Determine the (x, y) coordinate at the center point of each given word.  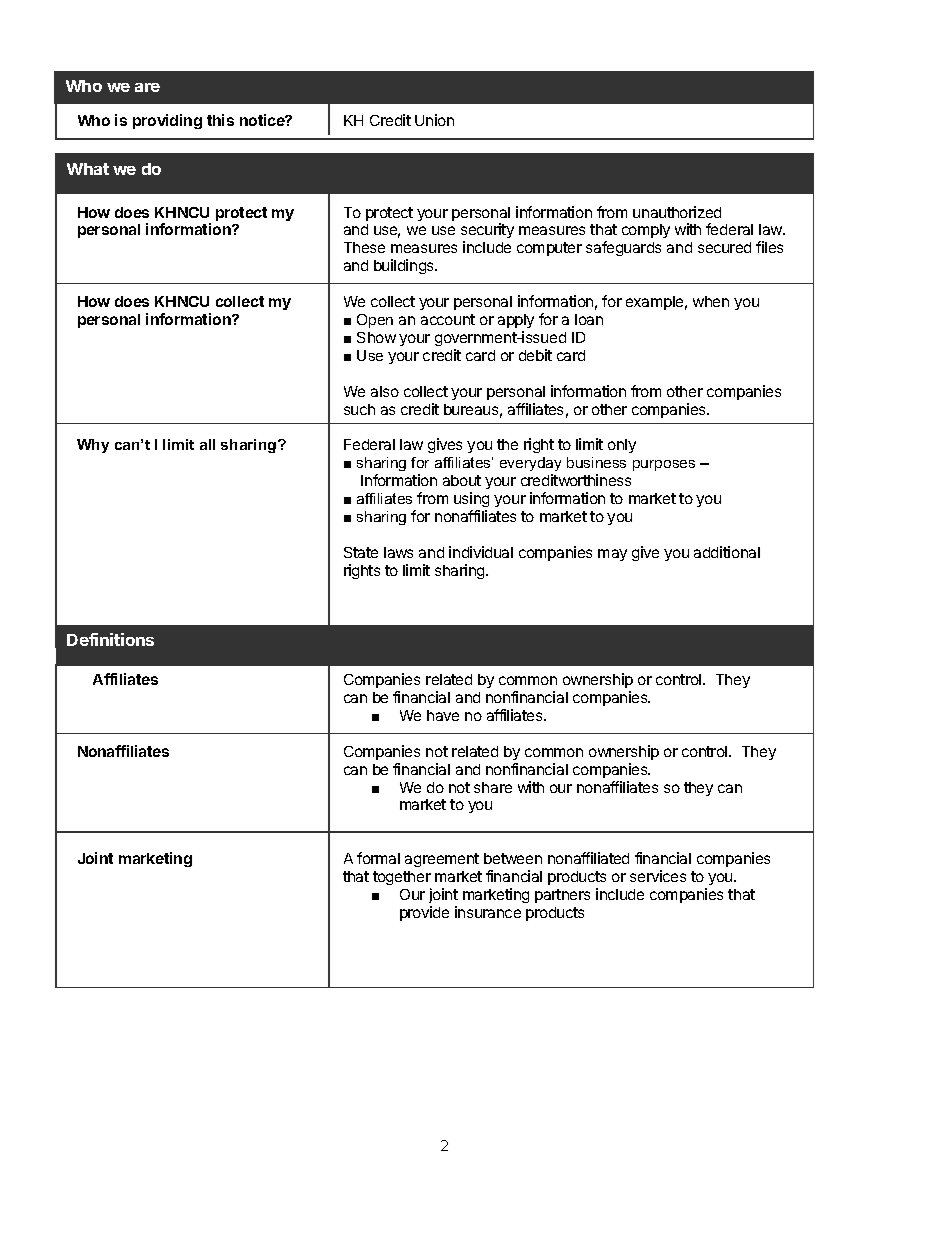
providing (167, 121)
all (207, 444)
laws (398, 552)
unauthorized (677, 212)
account (448, 319)
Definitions (110, 639)
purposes (664, 465)
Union (434, 120)
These (364, 247)
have (443, 715)
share (493, 787)
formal (378, 858)
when (711, 301)
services (658, 876)
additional (727, 552)
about (462, 480)
